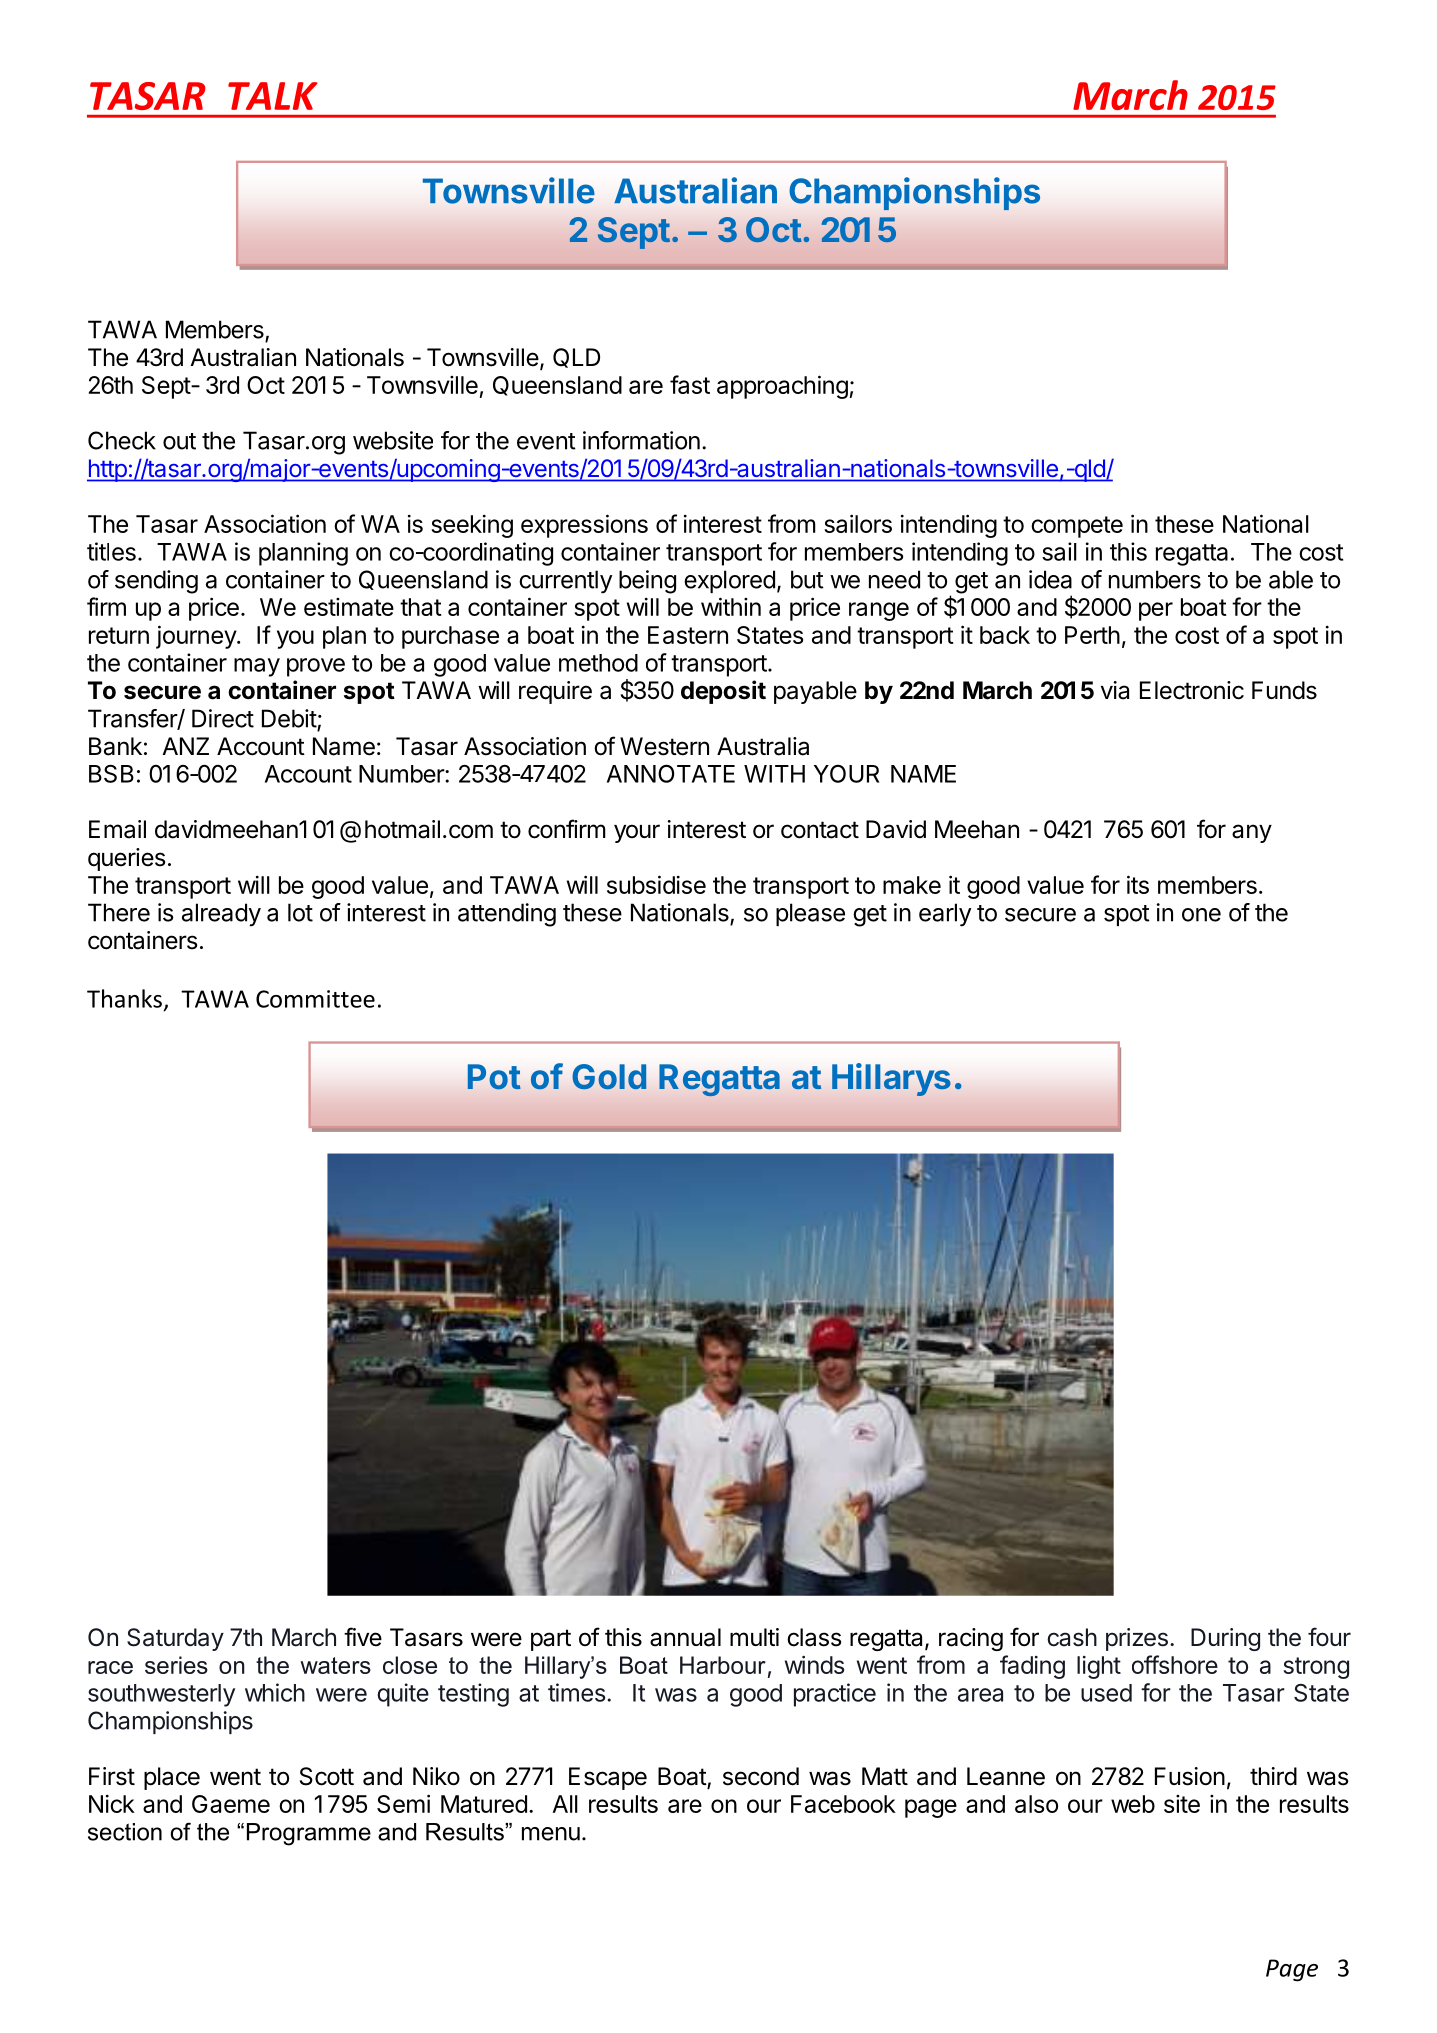 This image has width=1437, height=2033. I want to click on Committee, so click(315, 999).
